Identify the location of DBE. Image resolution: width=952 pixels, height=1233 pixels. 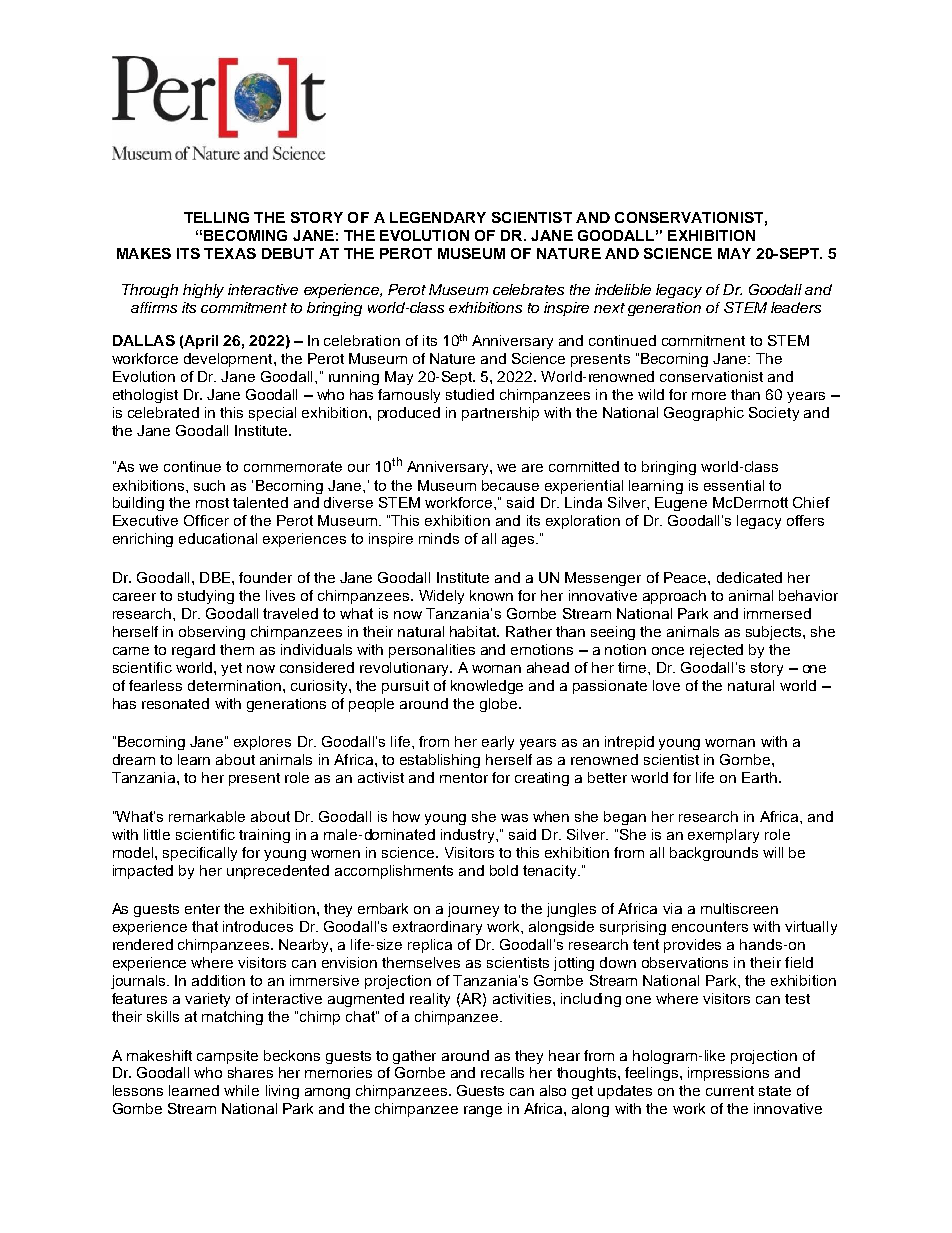
(215, 577).
